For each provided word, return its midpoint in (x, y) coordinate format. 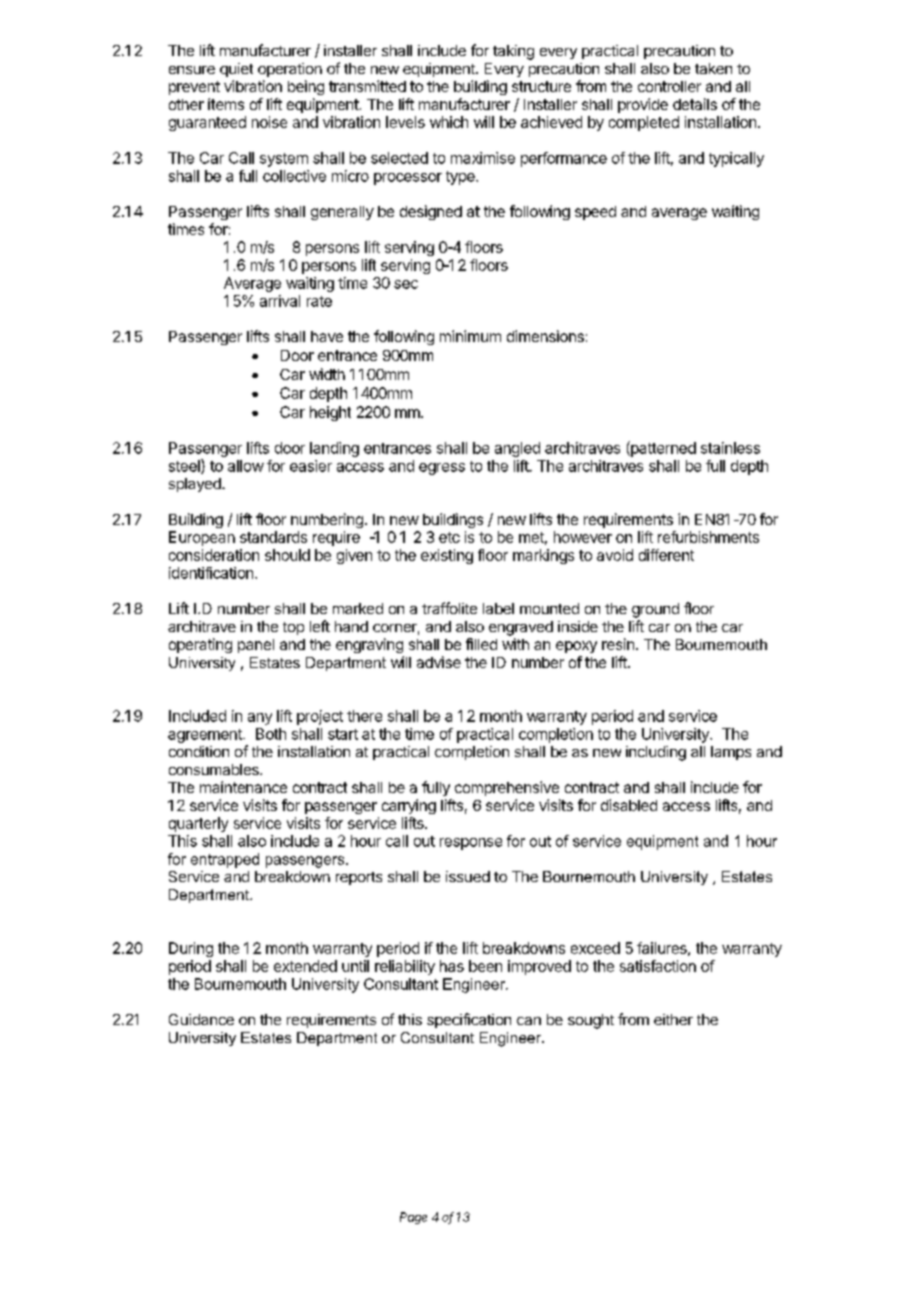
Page (413, 1218)
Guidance (201, 1019)
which (449, 122)
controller (669, 86)
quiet (236, 70)
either (673, 1019)
